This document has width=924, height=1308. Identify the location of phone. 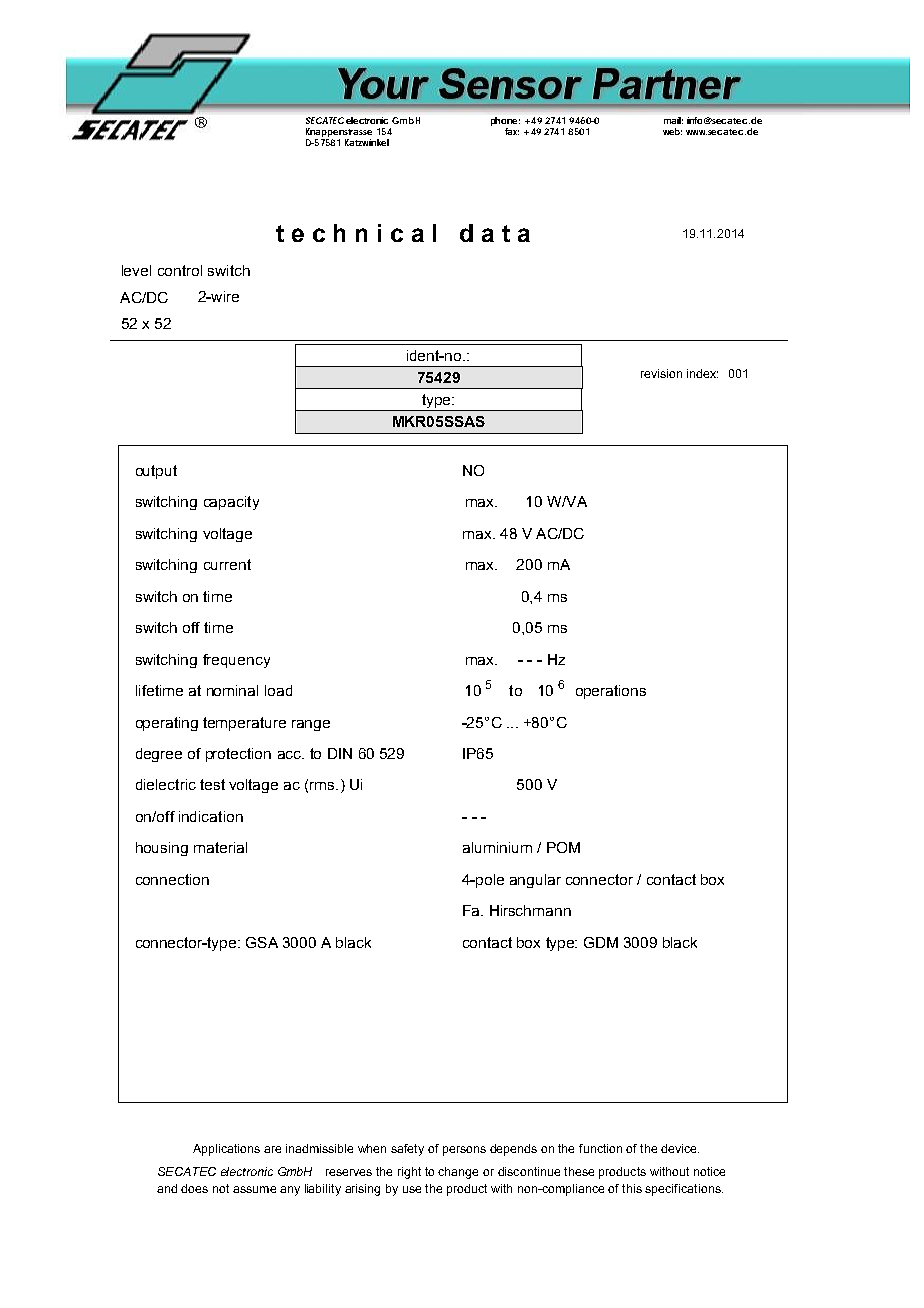
(504, 121).
